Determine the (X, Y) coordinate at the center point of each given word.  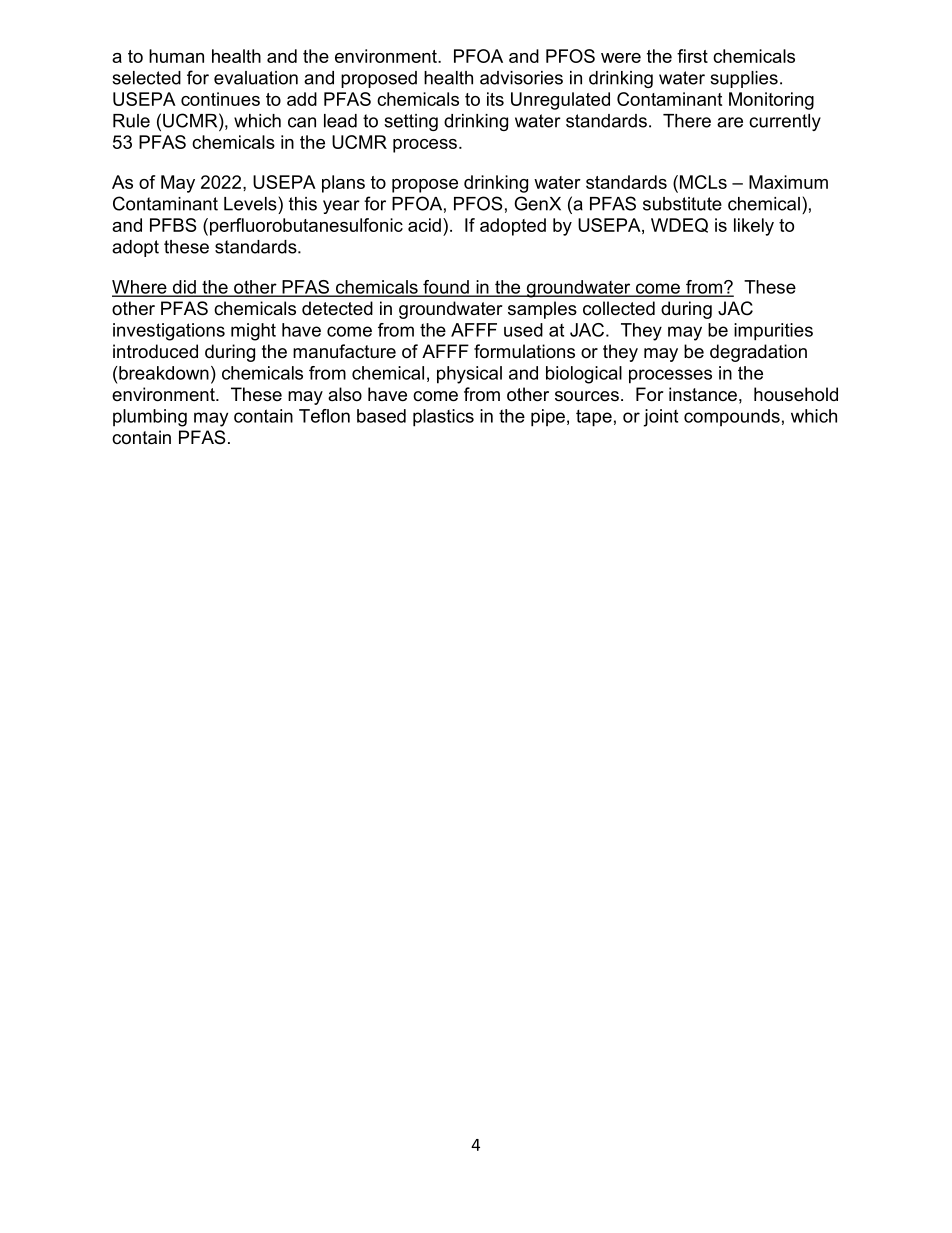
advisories (521, 78)
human (176, 56)
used (523, 330)
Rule (131, 121)
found (446, 288)
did (184, 288)
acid (424, 225)
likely (754, 227)
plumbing (150, 418)
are (730, 122)
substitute (682, 204)
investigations (169, 332)
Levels (250, 204)
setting (411, 122)
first (692, 56)
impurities (773, 332)
